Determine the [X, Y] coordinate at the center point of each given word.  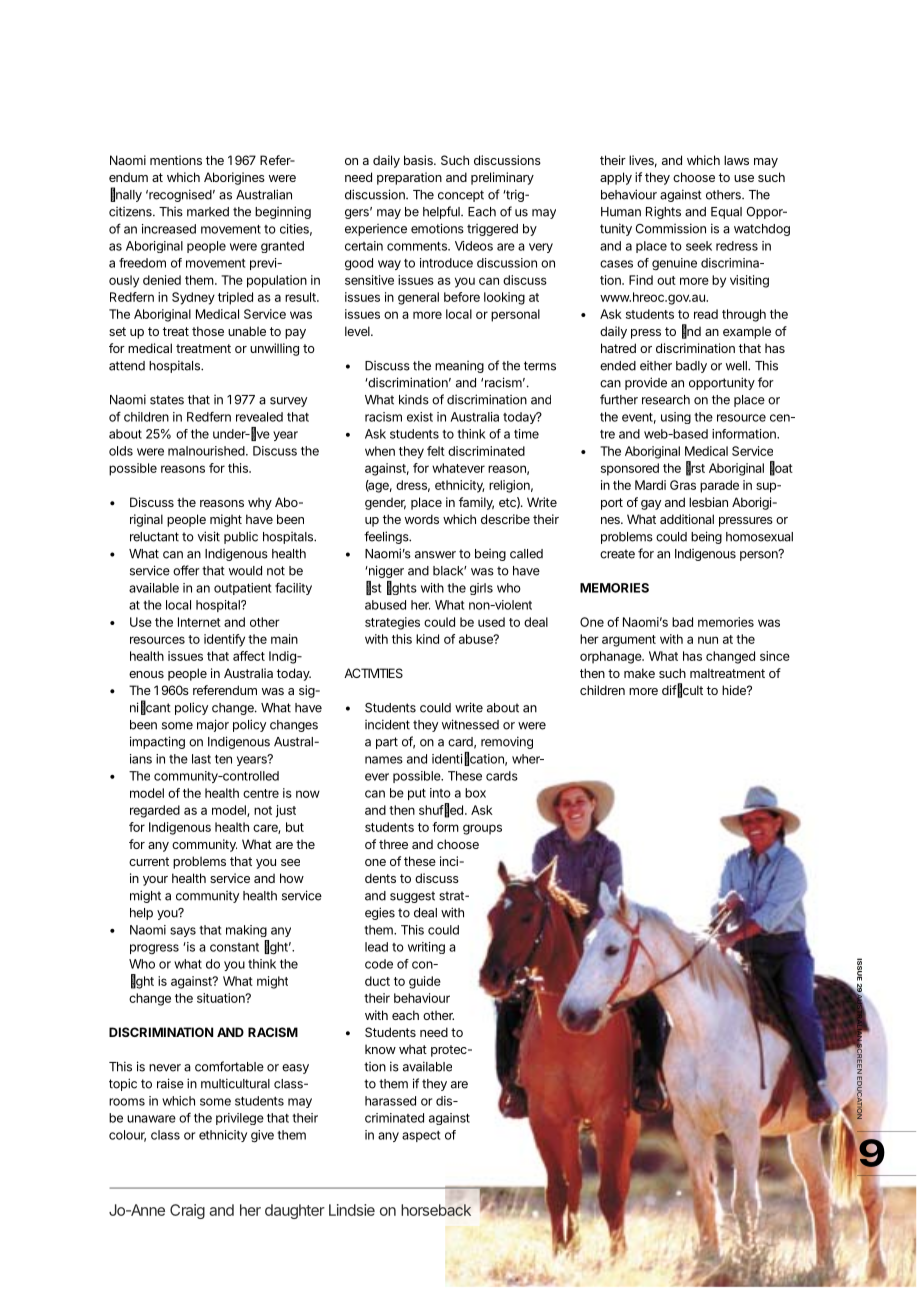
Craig [187, 1211]
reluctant [154, 537]
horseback [436, 1210]
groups [482, 829]
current [149, 861]
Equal [726, 213]
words [422, 519]
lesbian [708, 502]
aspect [421, 1136]
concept [461, 196]
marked [208, 212]
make [639, 673]
